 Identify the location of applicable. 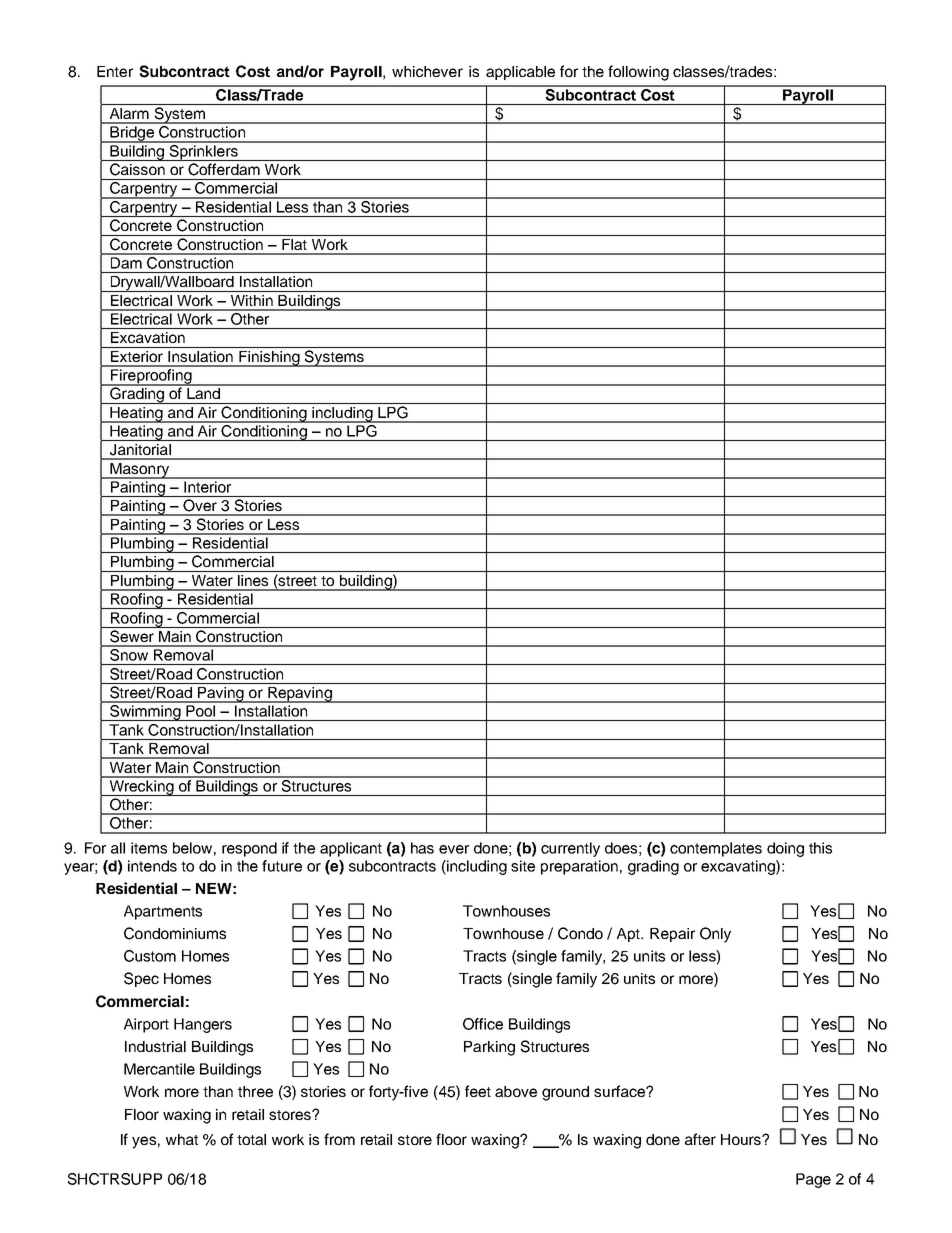
(520, 73).
